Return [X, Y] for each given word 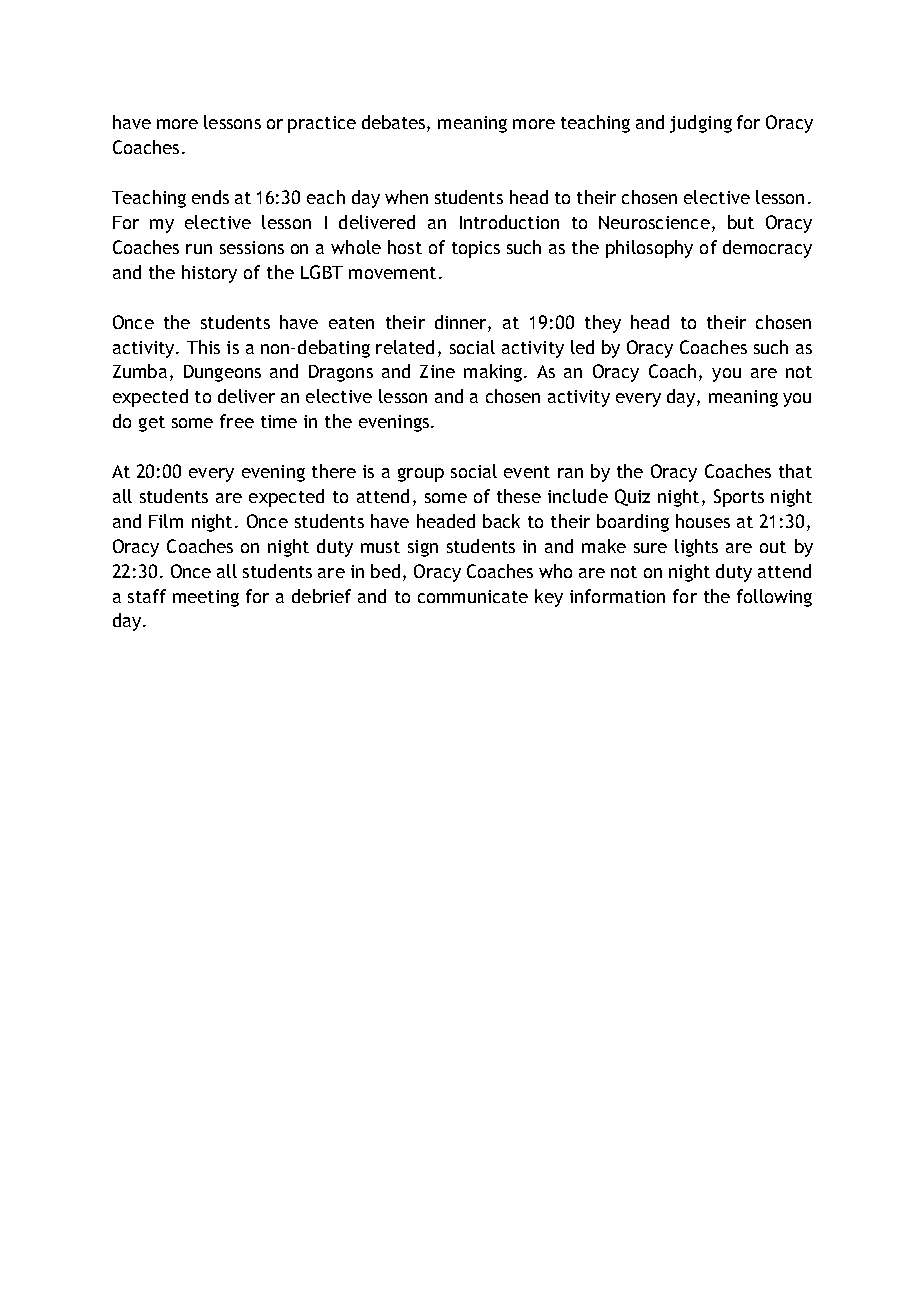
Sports [739, 498]
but [741, 222]
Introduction [509, 222]
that [795, 471]
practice [322, 124]
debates [395, 123]
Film [166, 521]
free [237, 421]
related [405, 347]
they [603, 324]
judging [701, 124]
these [519, 496]
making [493, 373]
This [203, 347]
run [199, 249]
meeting [206, 598]
